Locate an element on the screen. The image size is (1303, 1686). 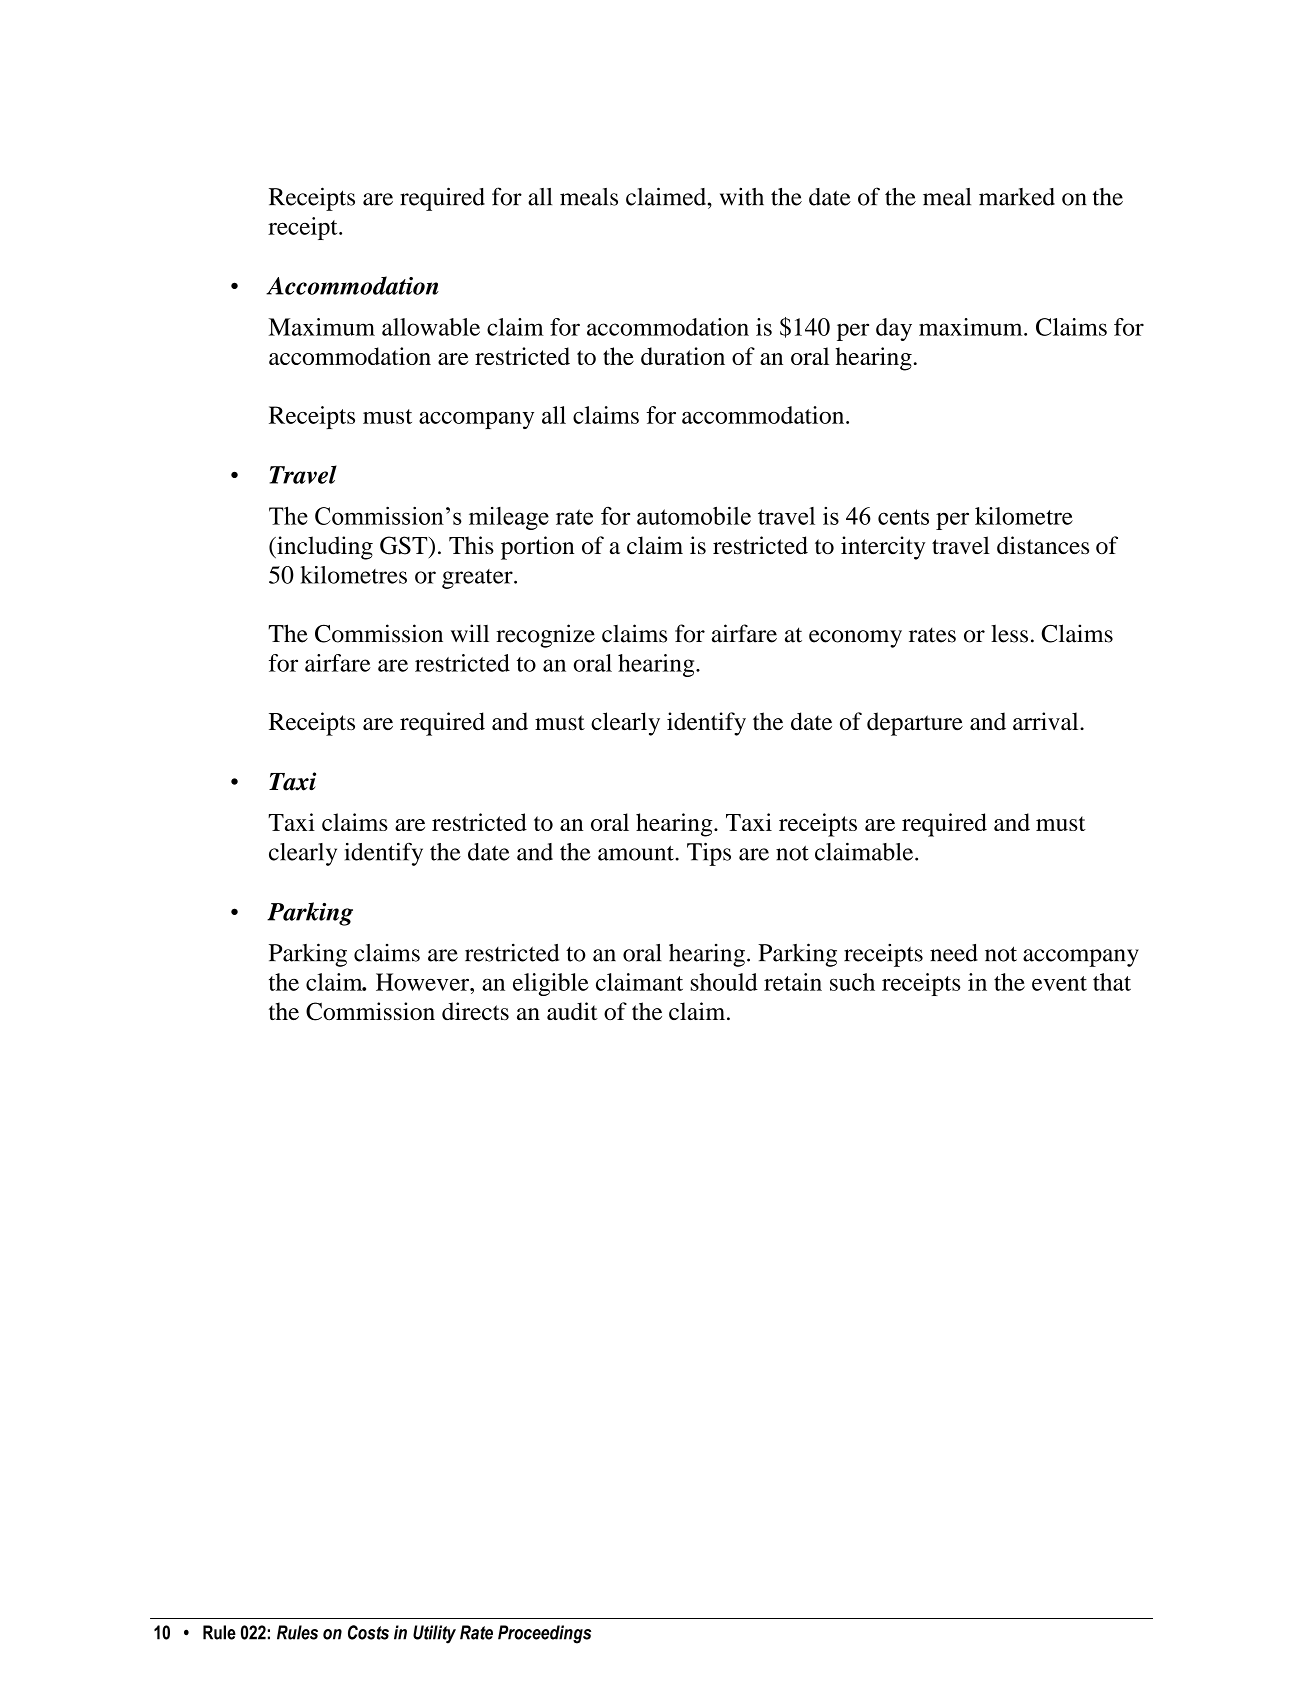
distances is located at coordinates (1043, 545).
